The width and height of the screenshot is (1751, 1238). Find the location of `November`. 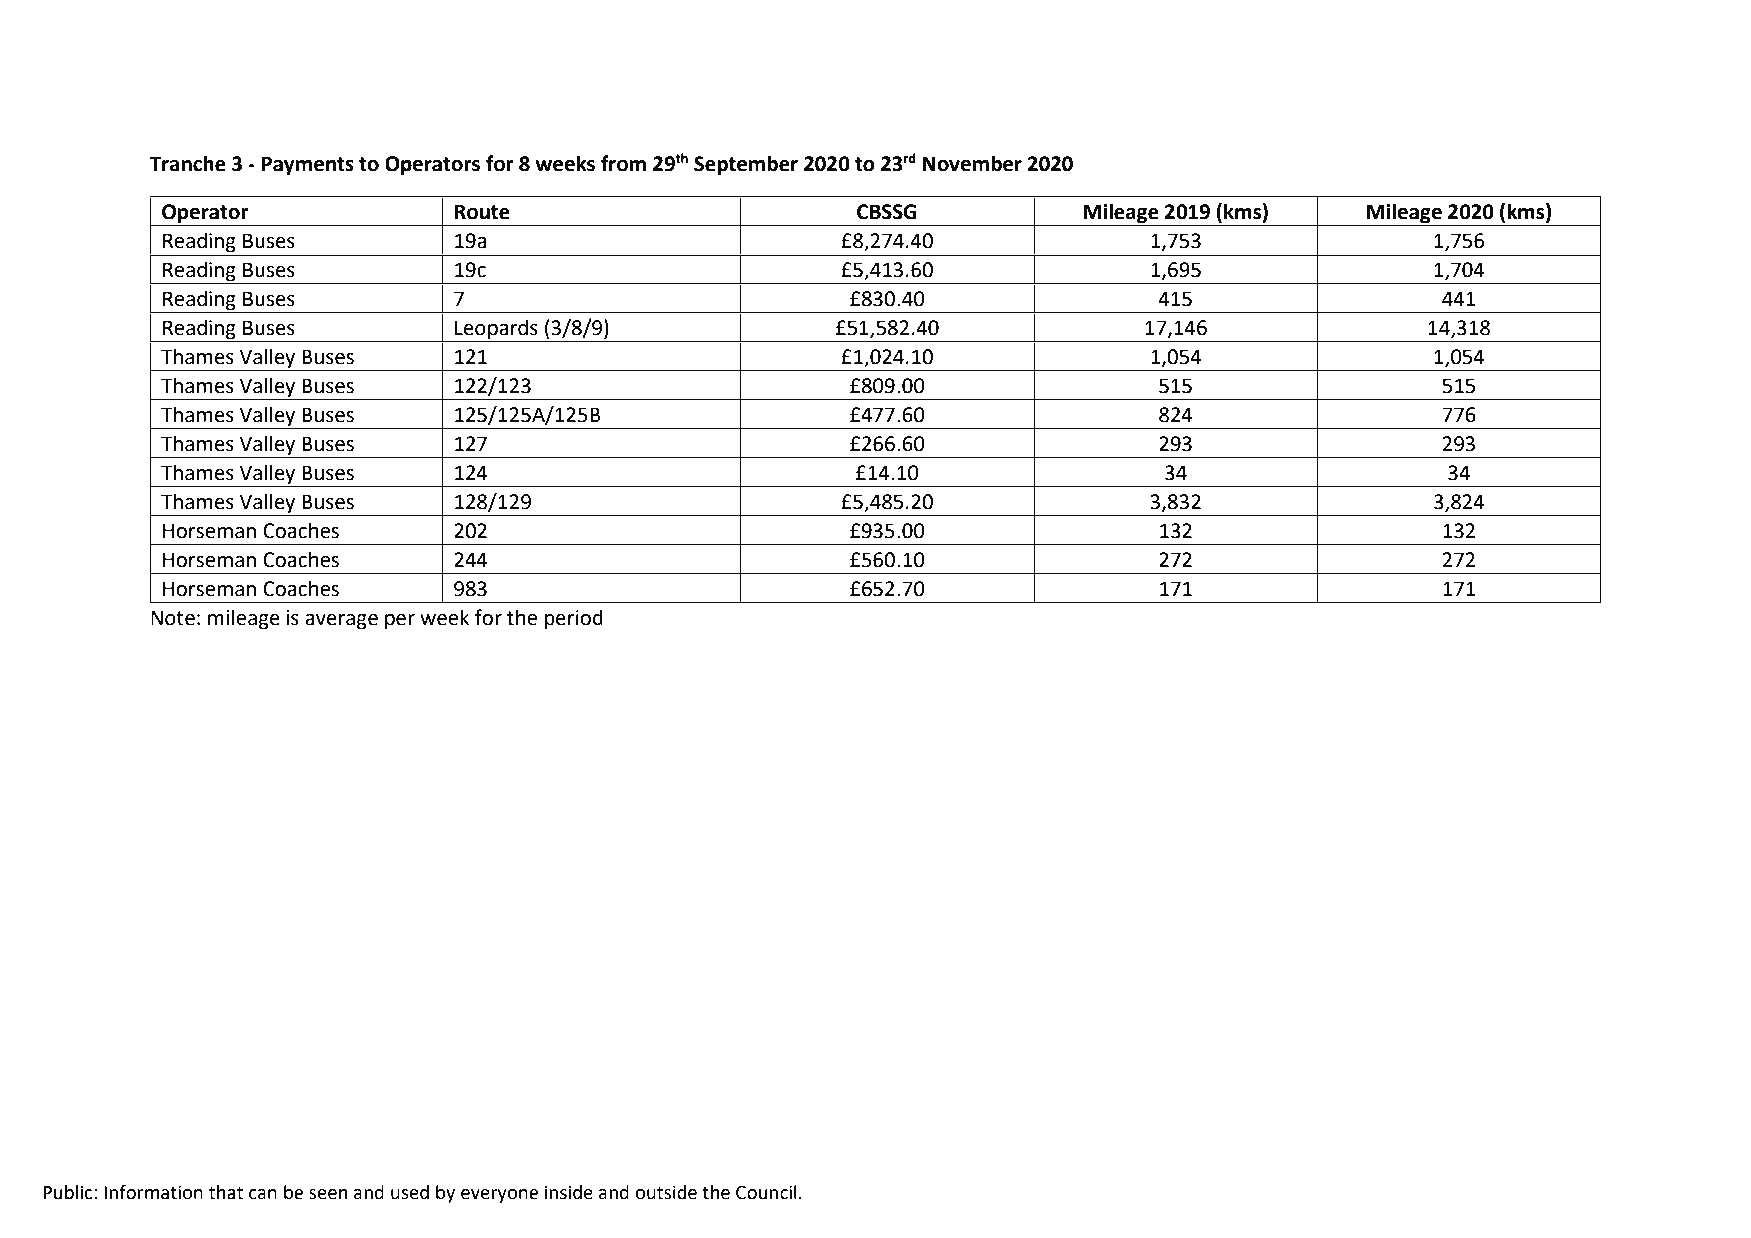

November is located at coordinates (972, 163).
